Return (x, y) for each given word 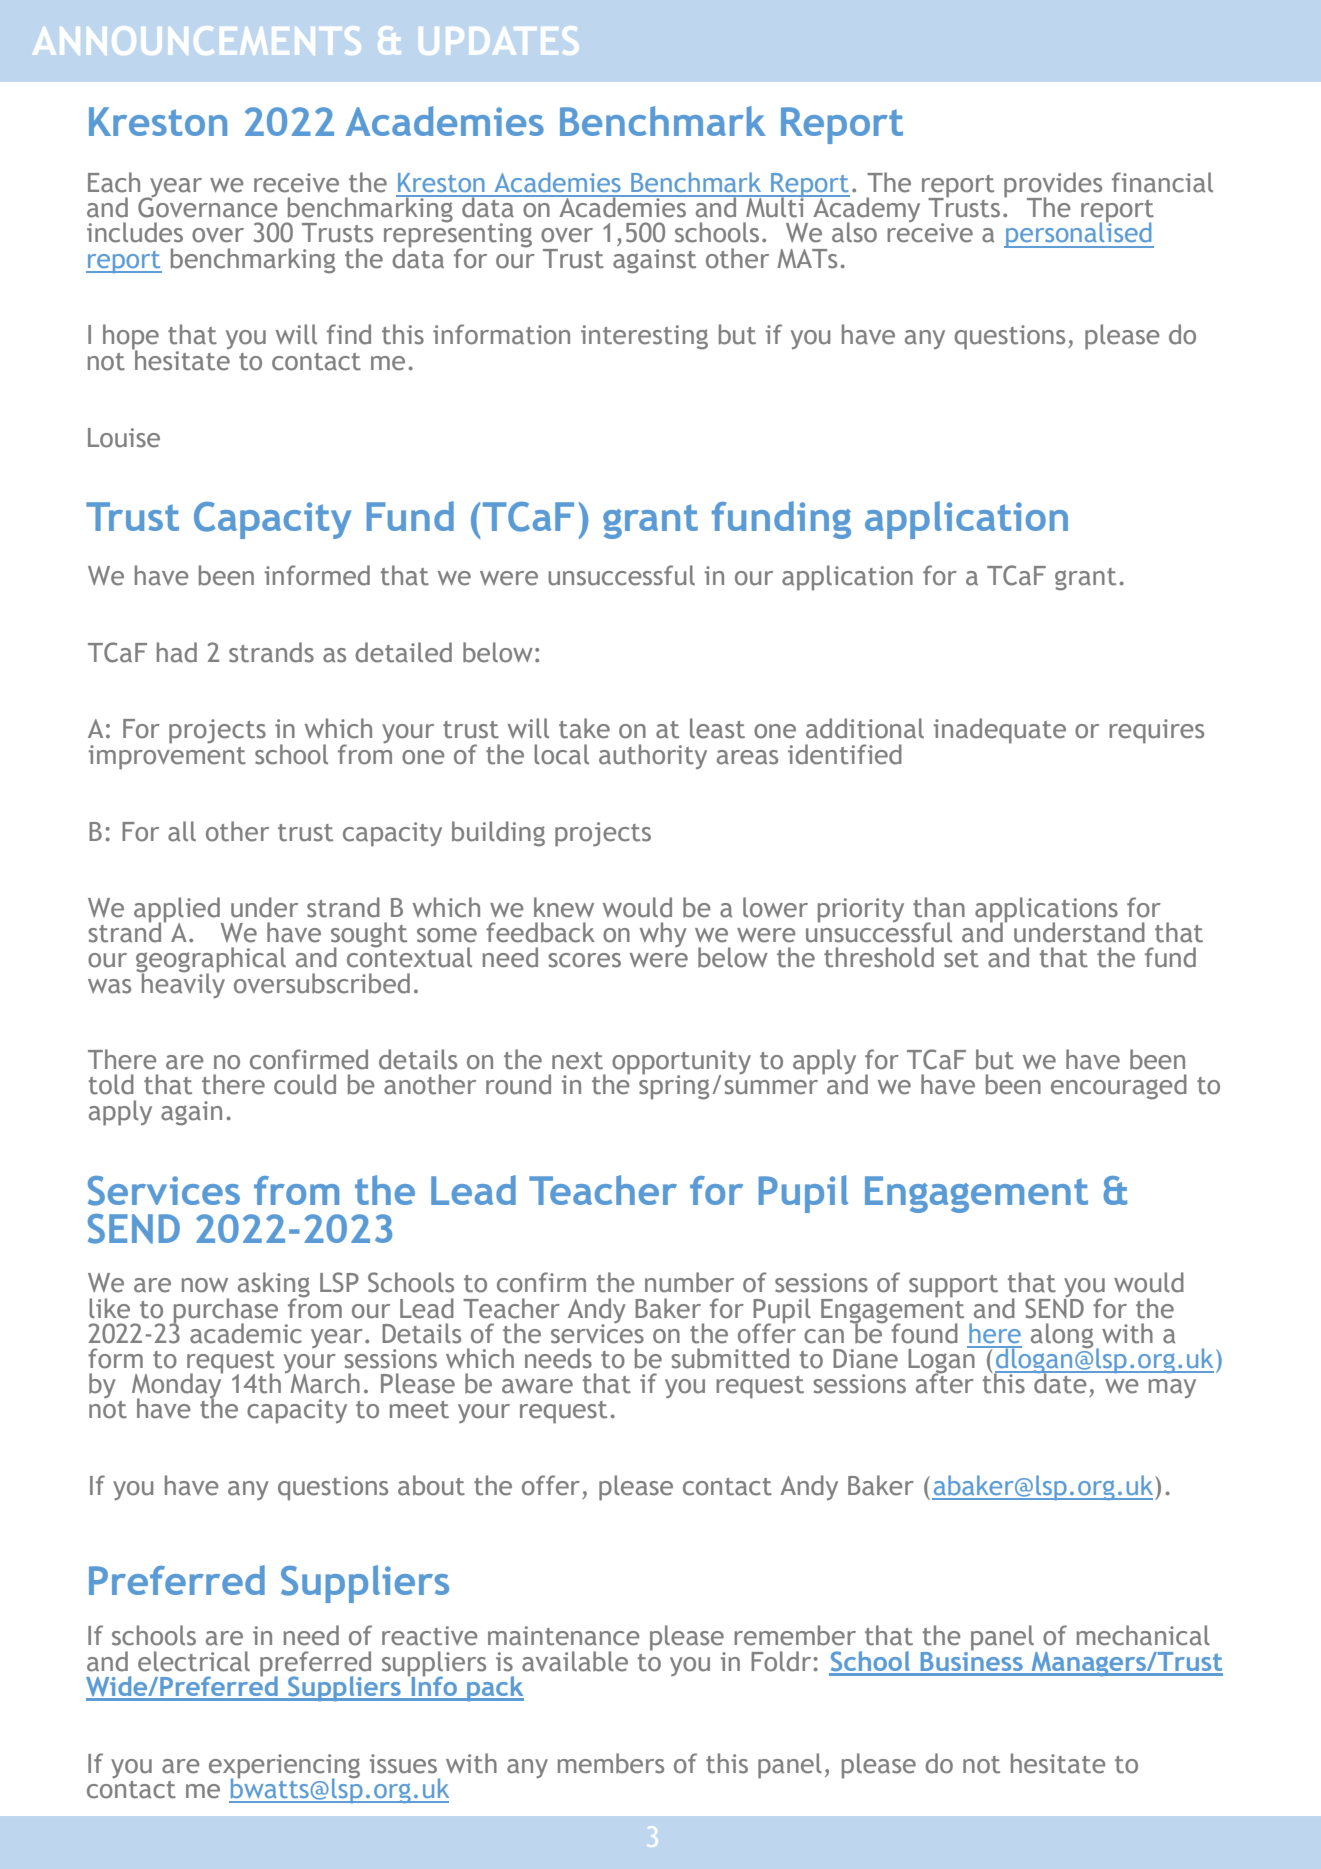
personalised (1079, 234)
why (663, 934)
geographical (211, 961)
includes (135, 232)
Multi (775, 206)
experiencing (284, 1767)
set (961, 959)
